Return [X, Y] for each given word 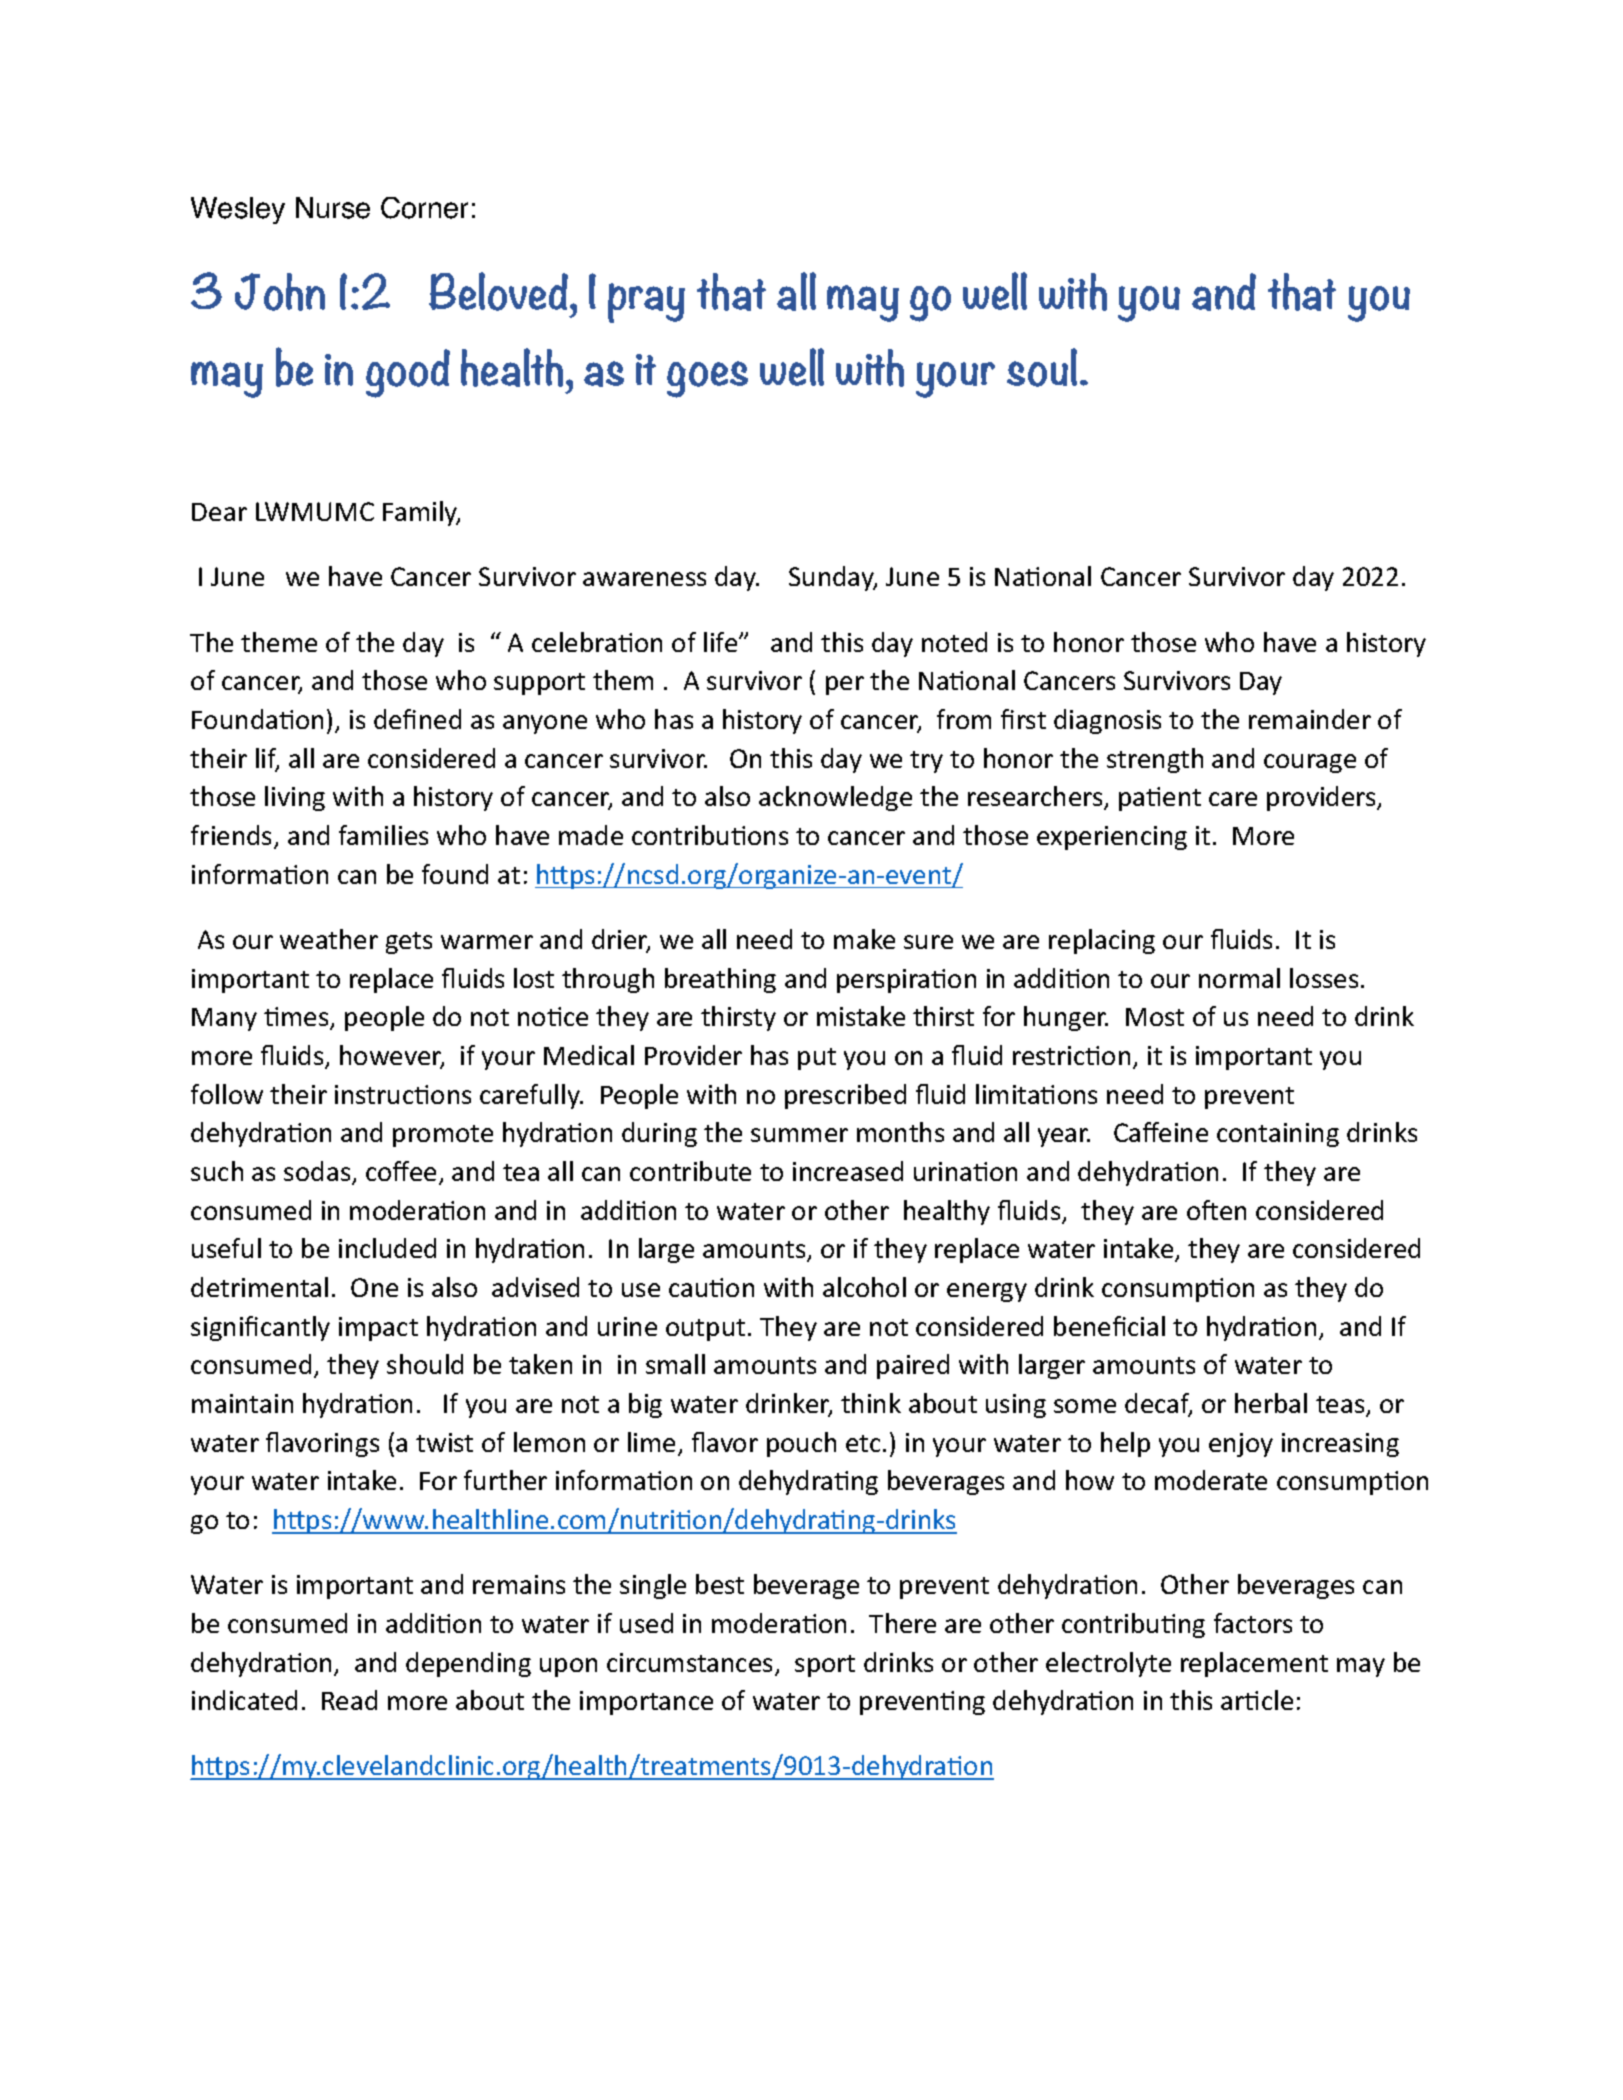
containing [1278, 1135]
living [295, 798]
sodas [318, 1172]
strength [1155, 760]
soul [1042, 367]
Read [349, 1700]
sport [825, 1666]
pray [646, 303]
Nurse [333, 208]
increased [848, 1171]
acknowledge [835, 798]
